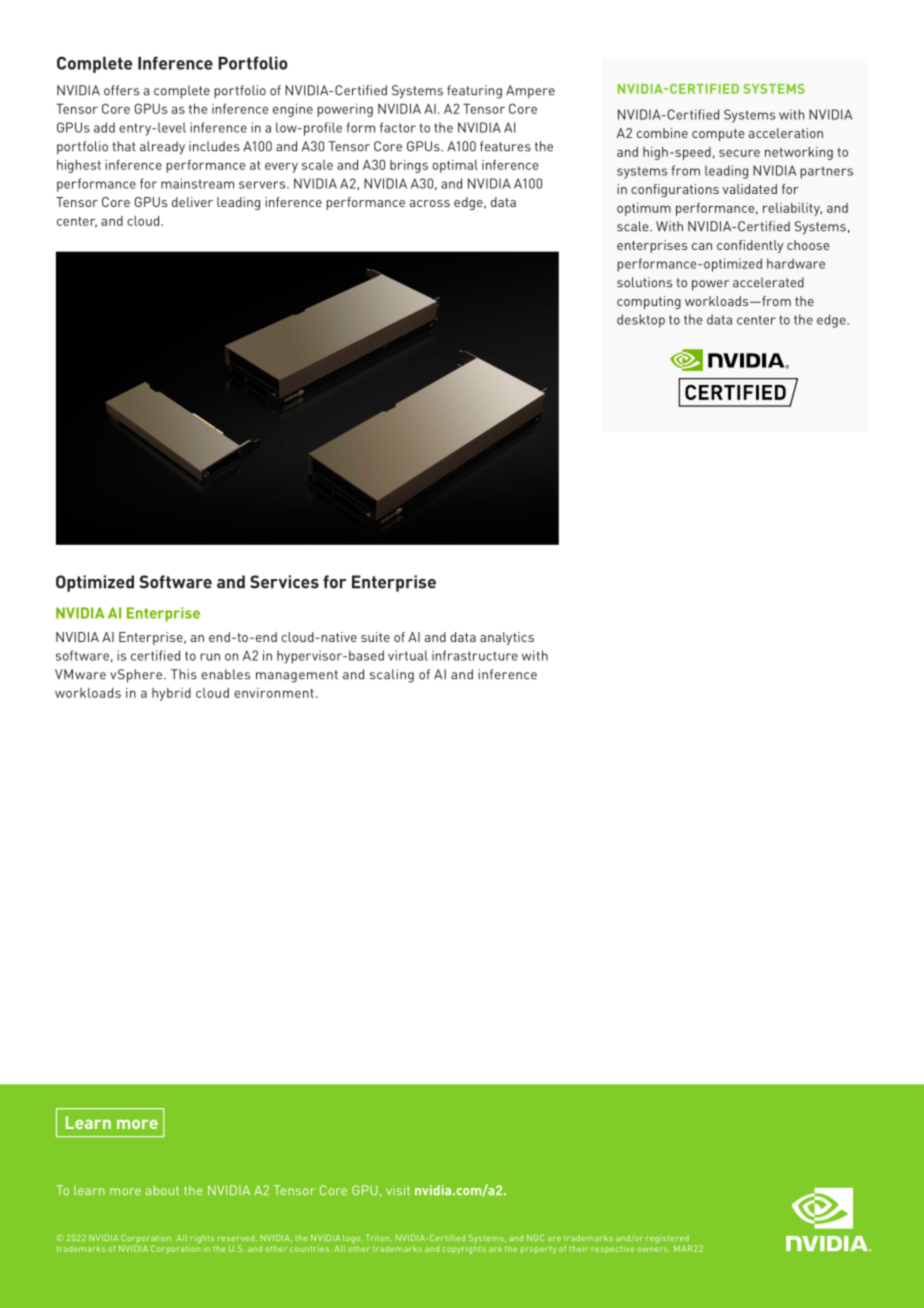  I want to click on visit, so click(398, 1190).
